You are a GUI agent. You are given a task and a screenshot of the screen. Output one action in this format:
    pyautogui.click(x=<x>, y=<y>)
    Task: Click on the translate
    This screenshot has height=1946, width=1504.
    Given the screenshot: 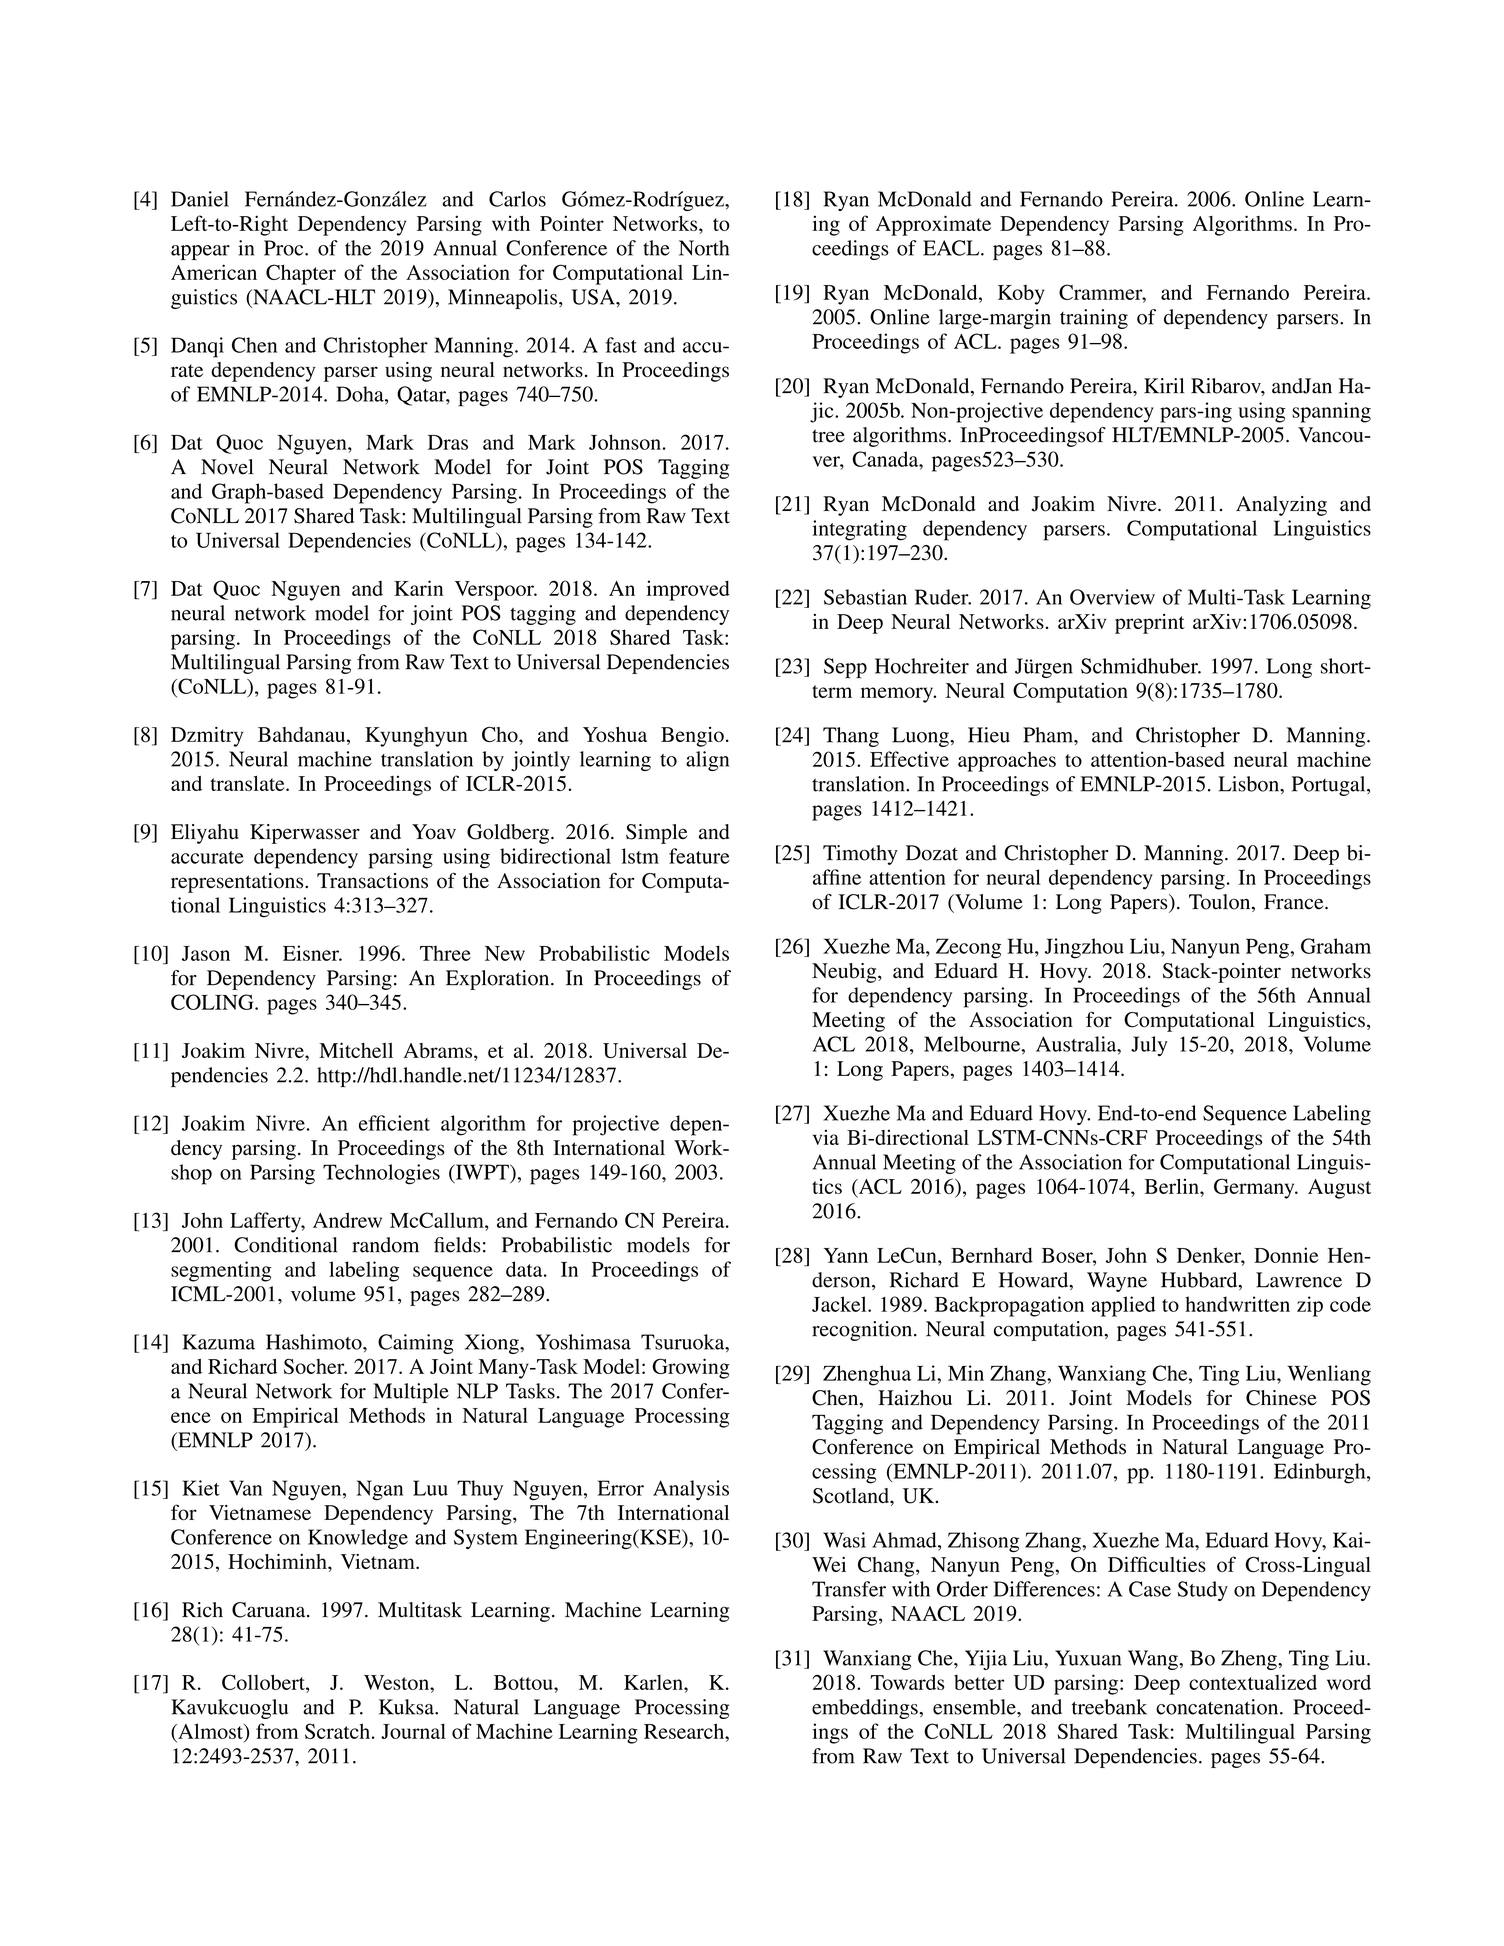 What is the action you would take?
    pyautogui.click(x=248, y=783)
